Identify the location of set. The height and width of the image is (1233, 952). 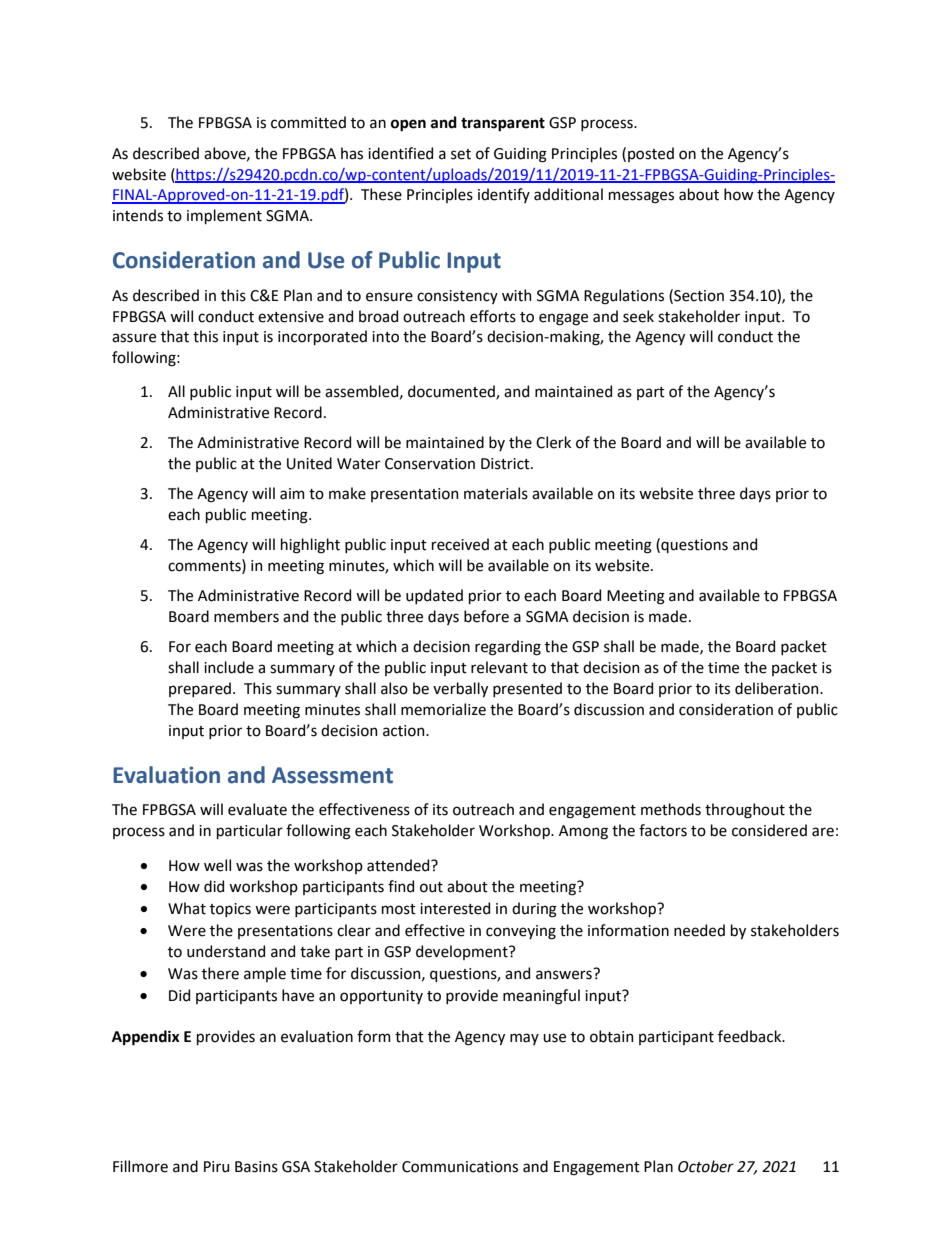
(461, 154).
